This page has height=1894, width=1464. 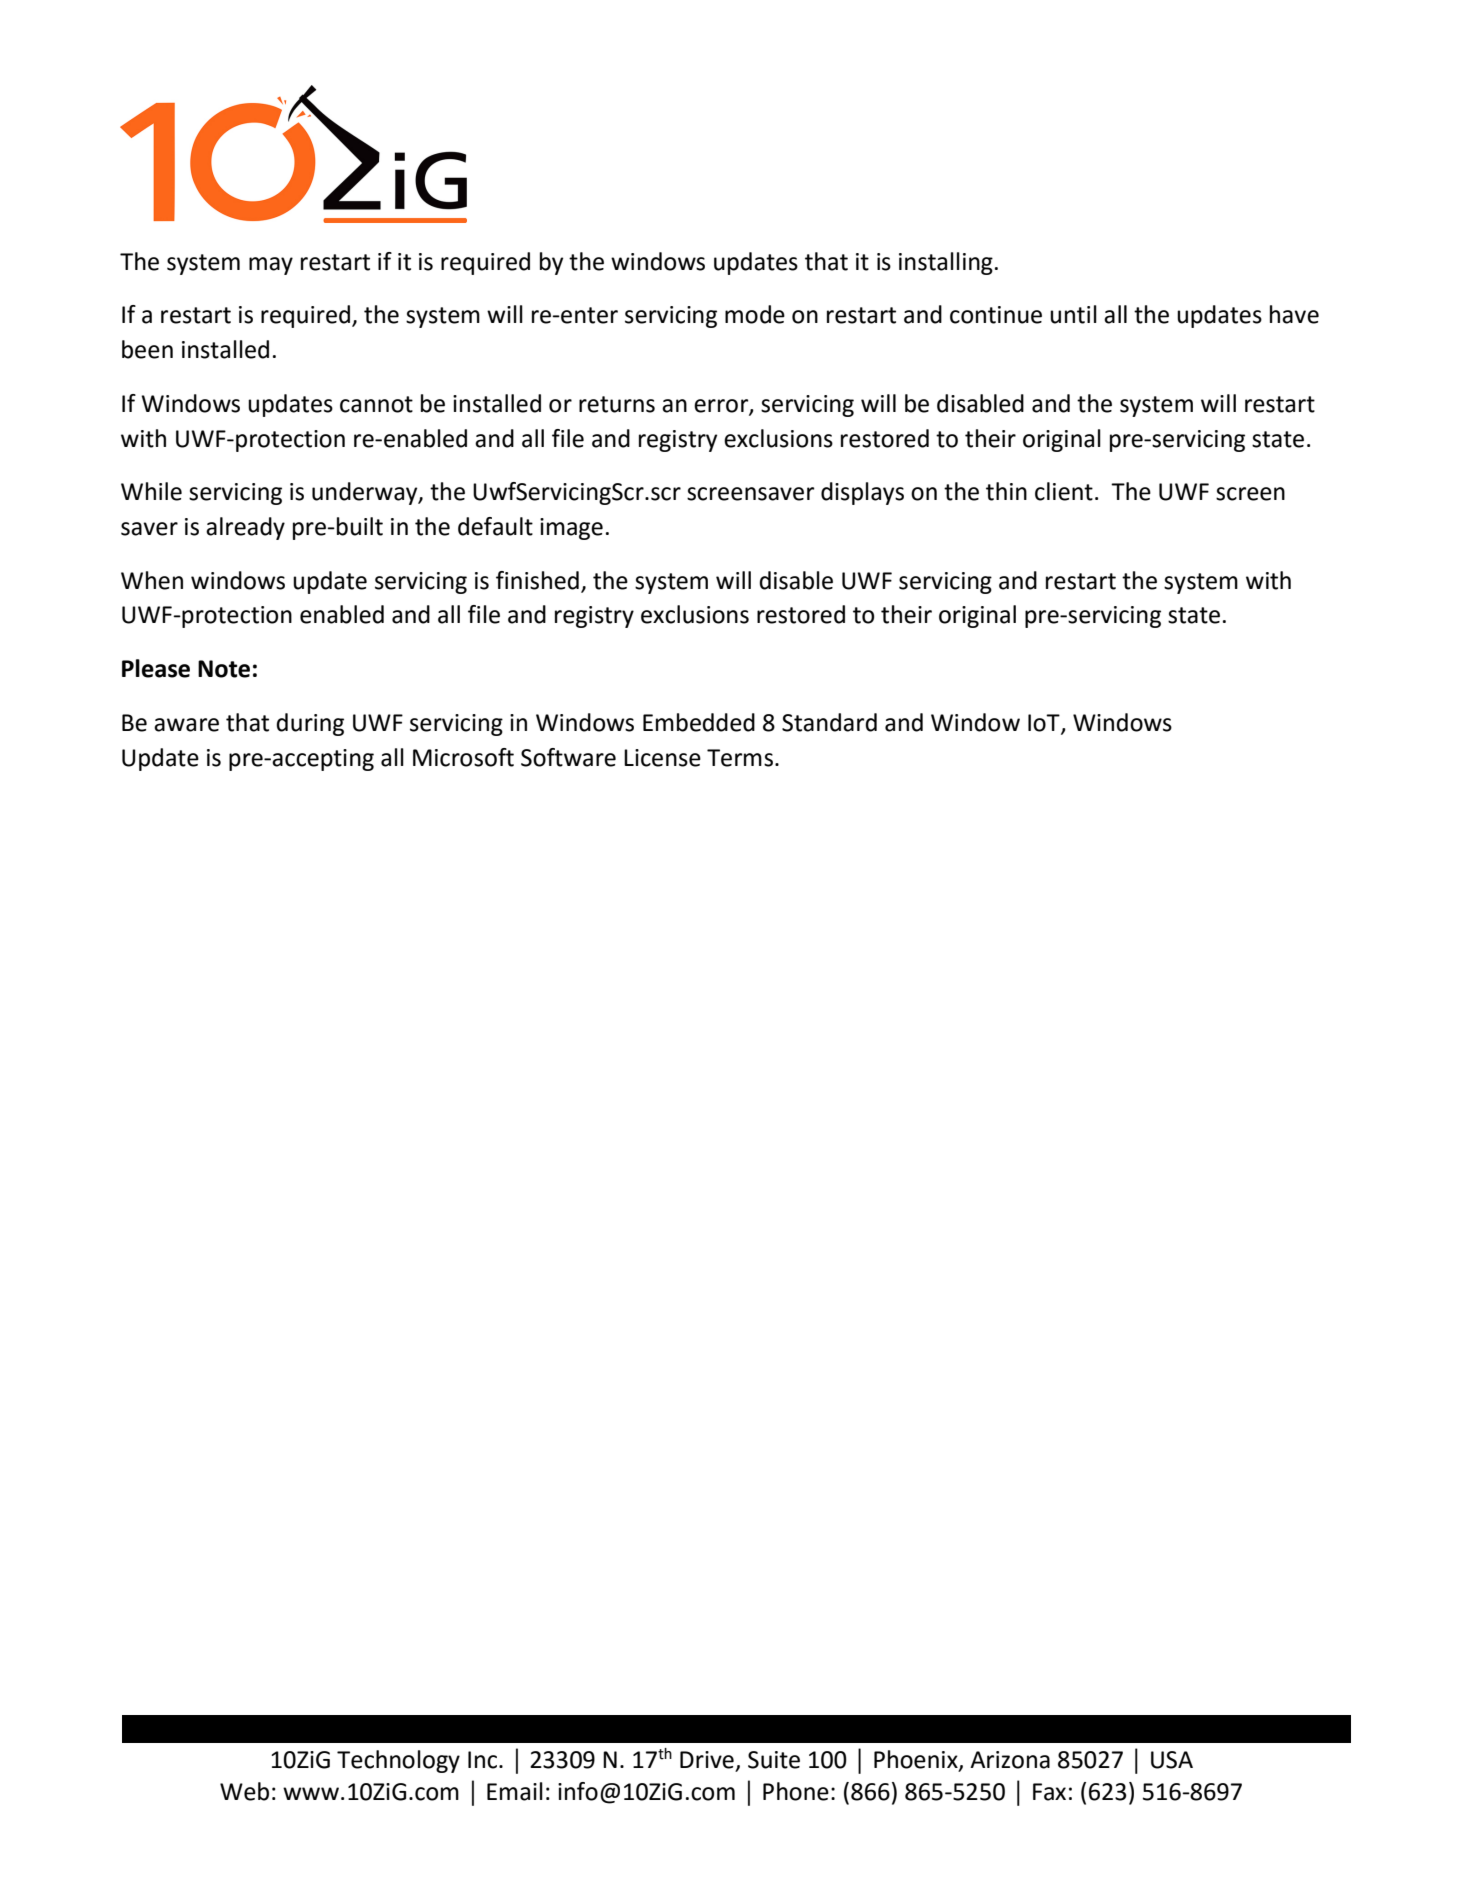 I want to click on Technology, so click(x=398, y=1761).
